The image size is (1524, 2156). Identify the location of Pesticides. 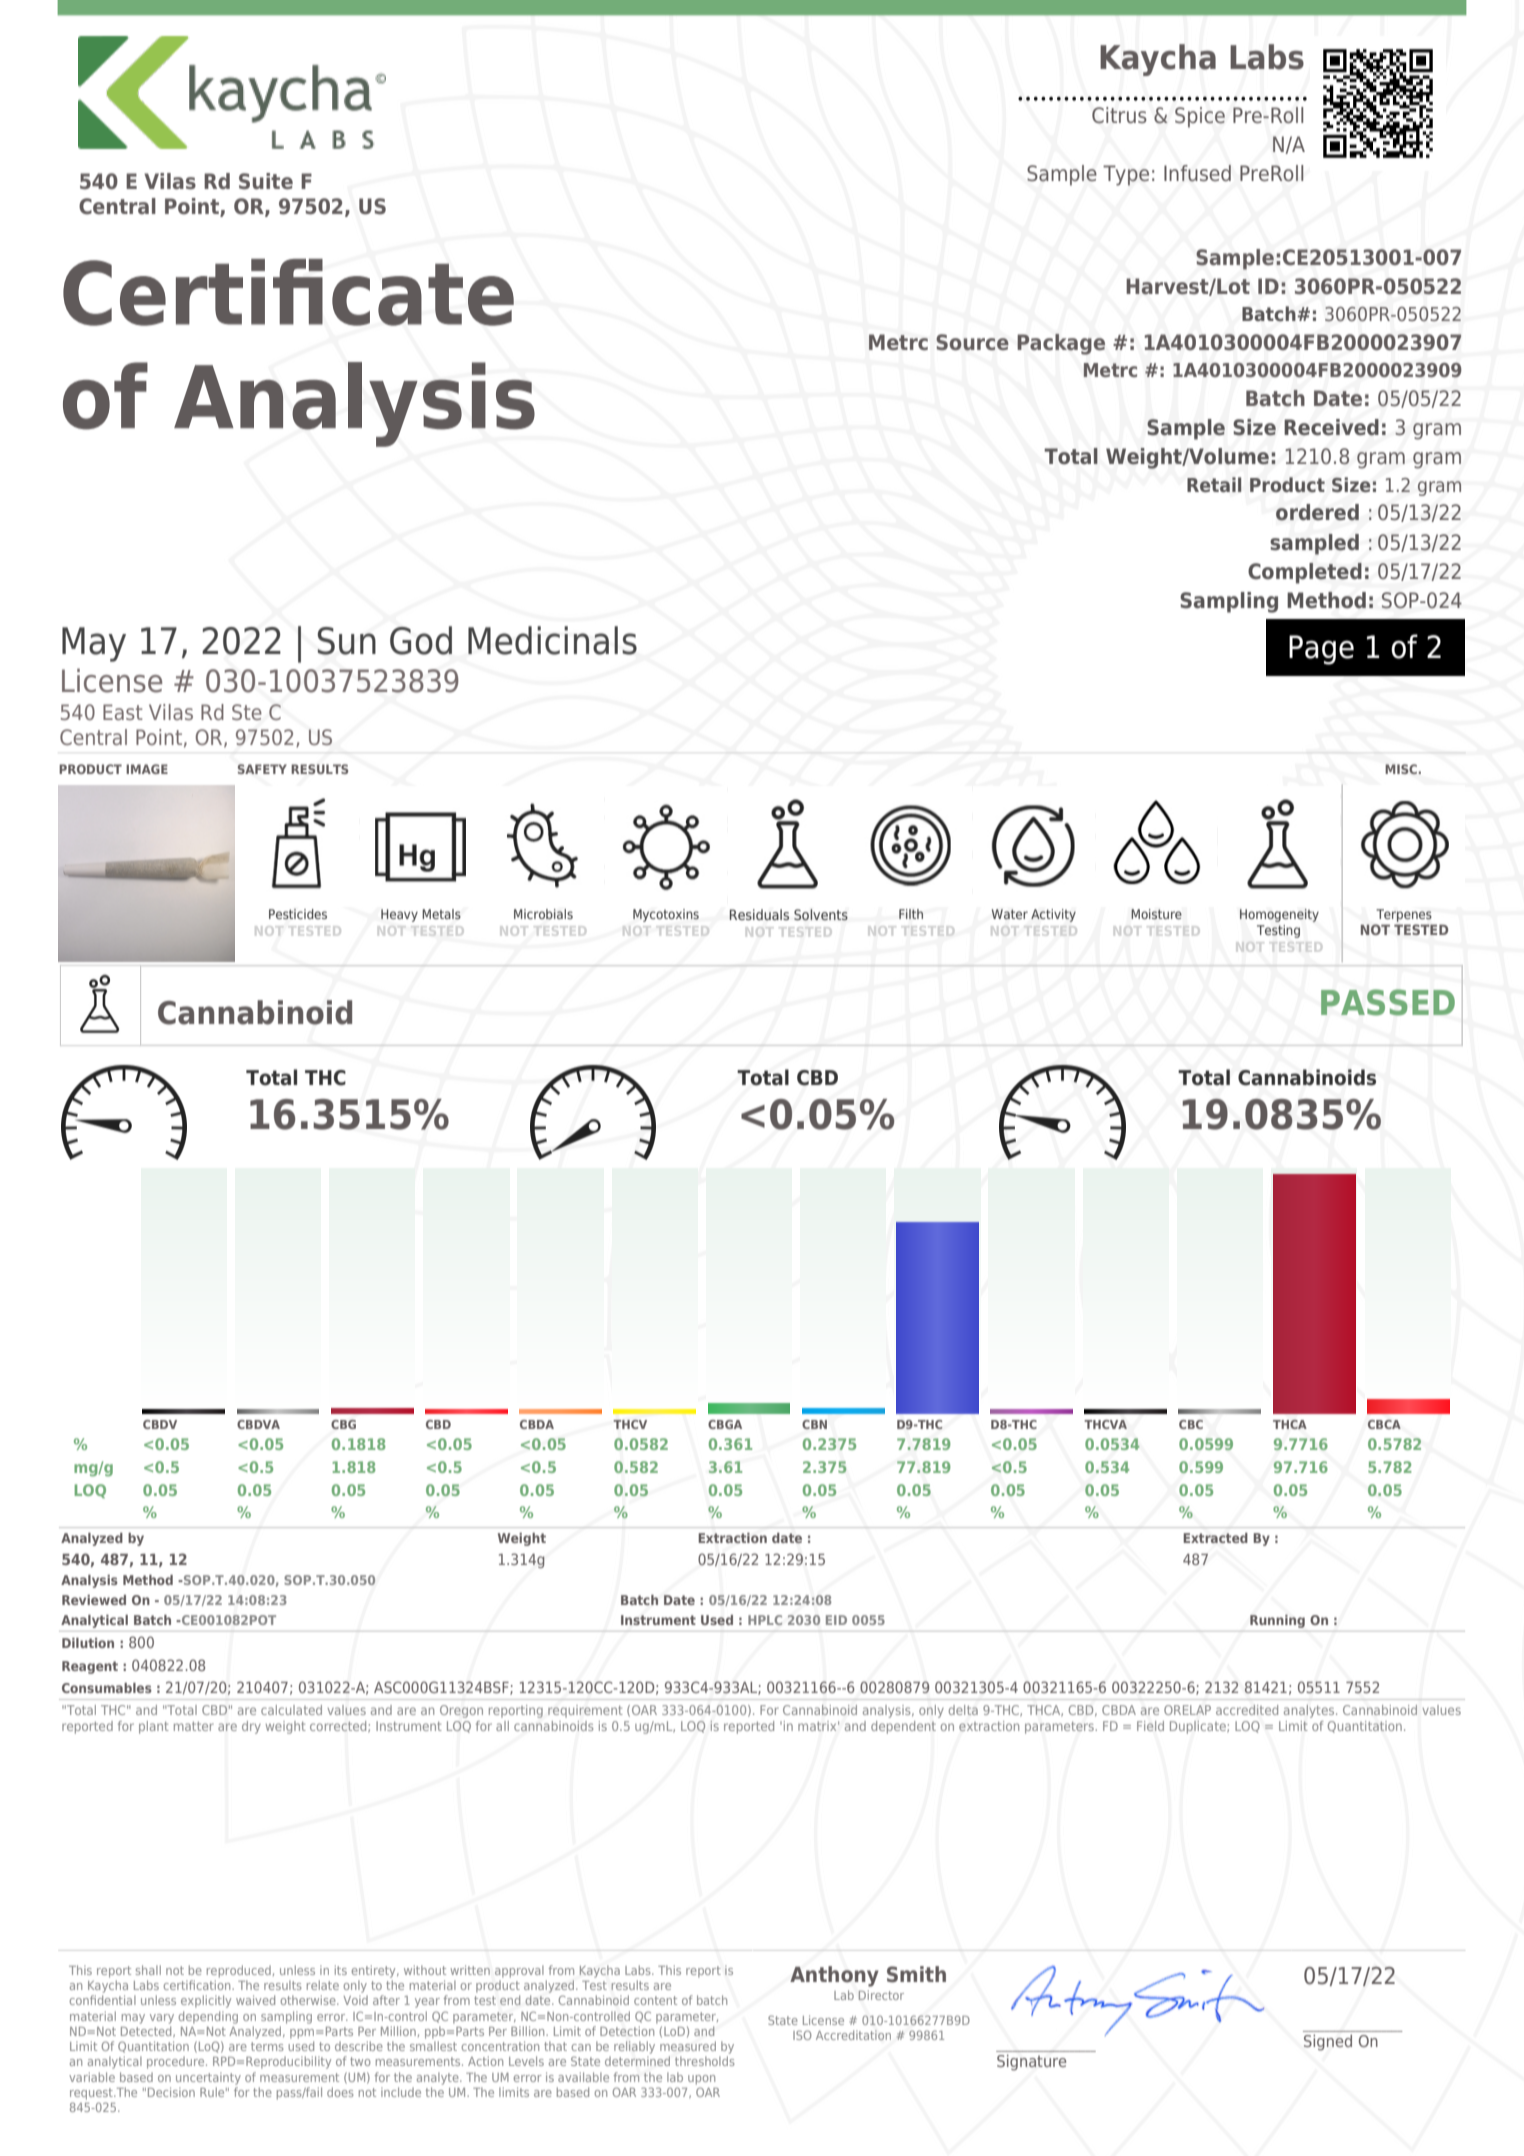
(298, 914).
